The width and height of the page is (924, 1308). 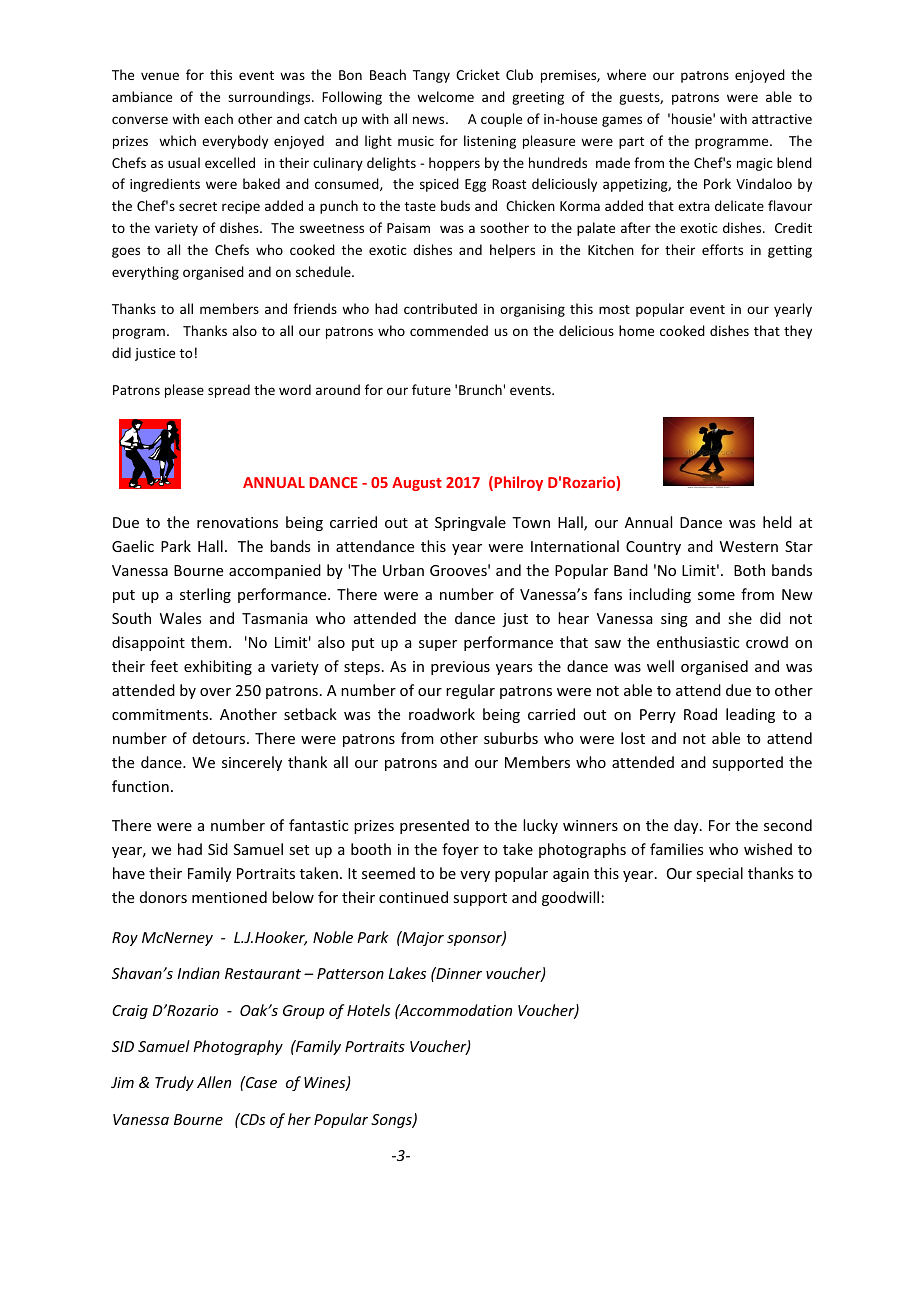 What do you see at coordinates (460, 850) in the page?
I see `foyer` at bounding box center [460, 850].
